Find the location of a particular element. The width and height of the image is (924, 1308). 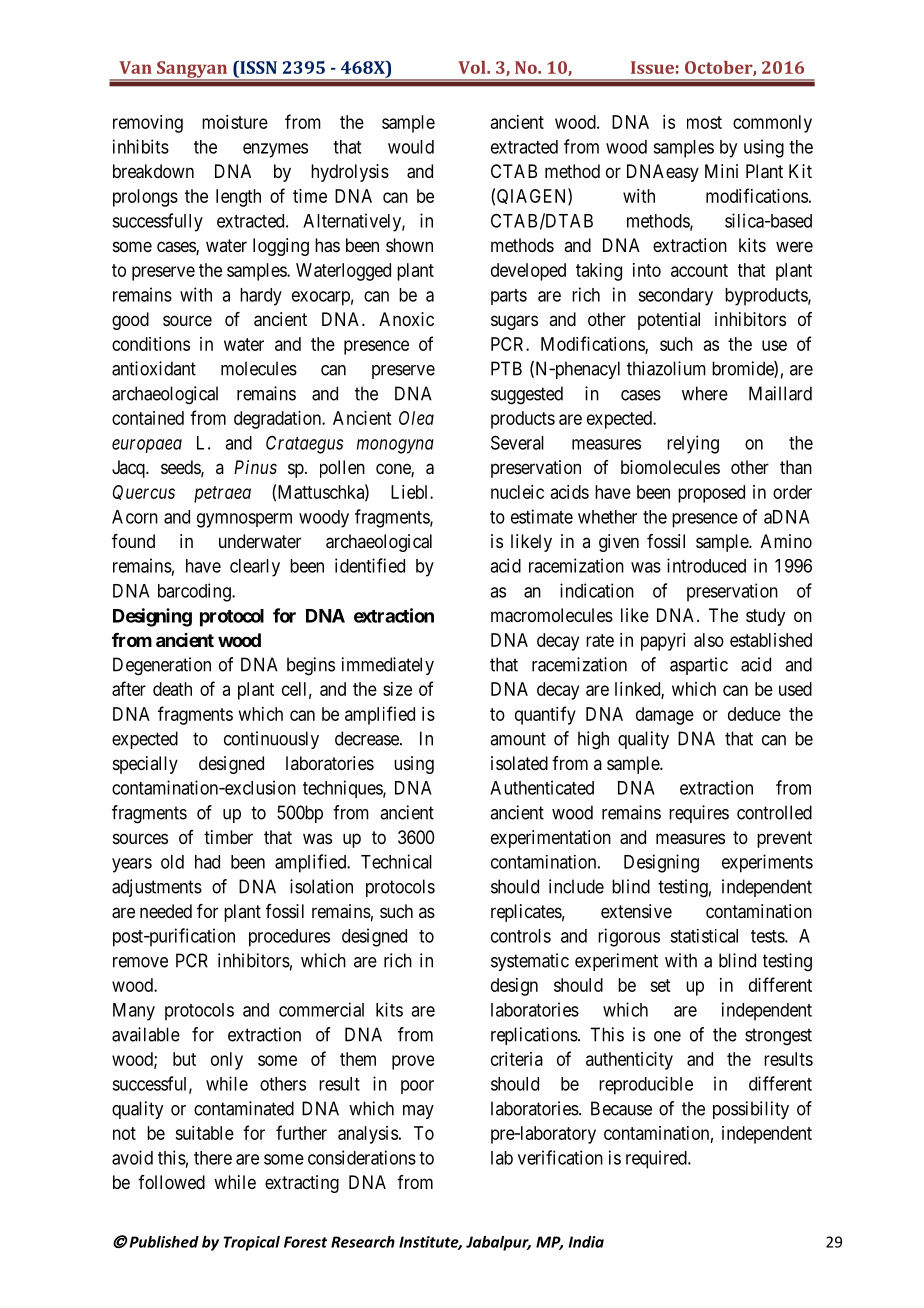

timber is located at coordinates (228, 837).
